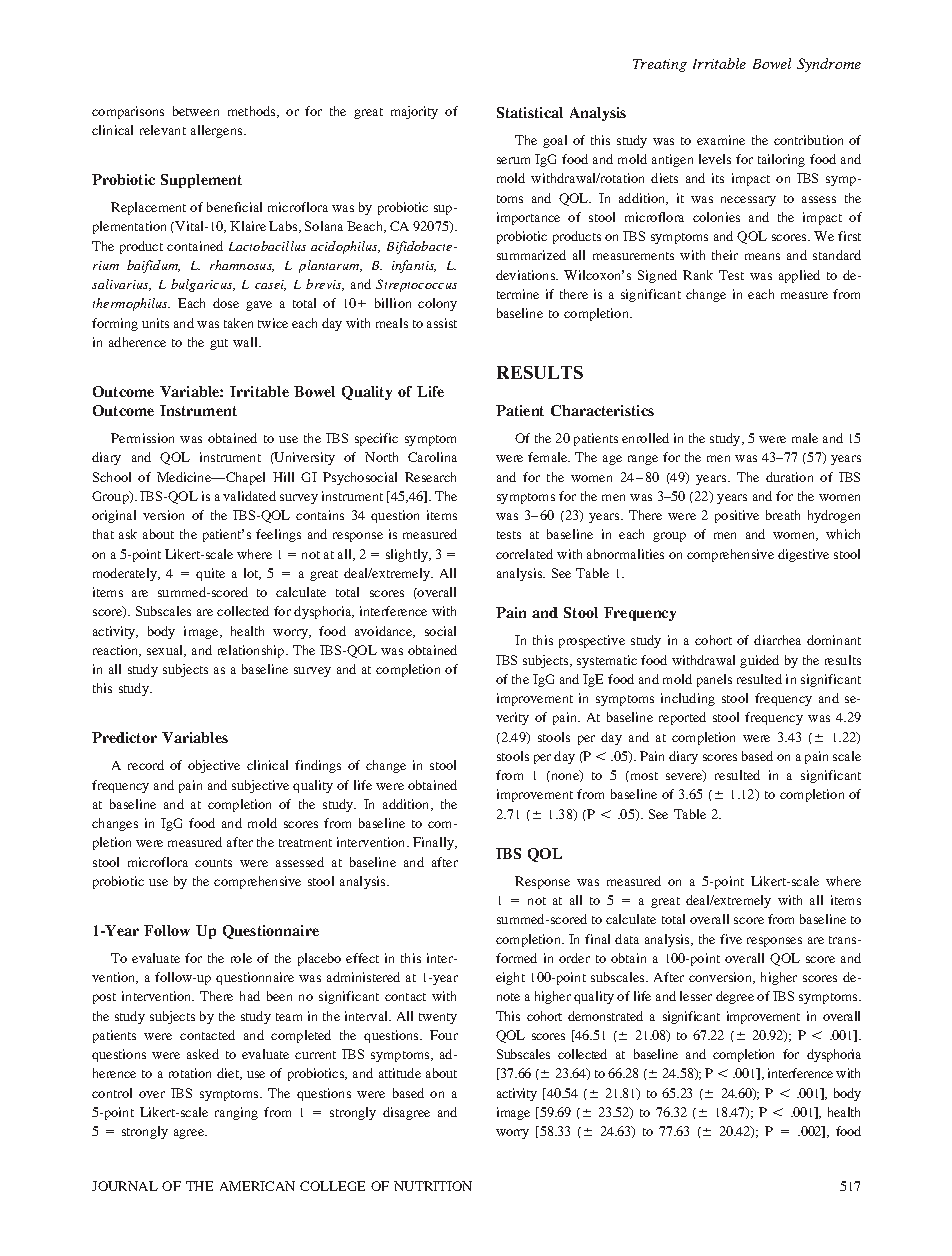 This screenshot has height=1256, width=952. What do you see at coordinates (219, 344) in the screenshot?
I see `gut` at bounding box center [219, 344].
